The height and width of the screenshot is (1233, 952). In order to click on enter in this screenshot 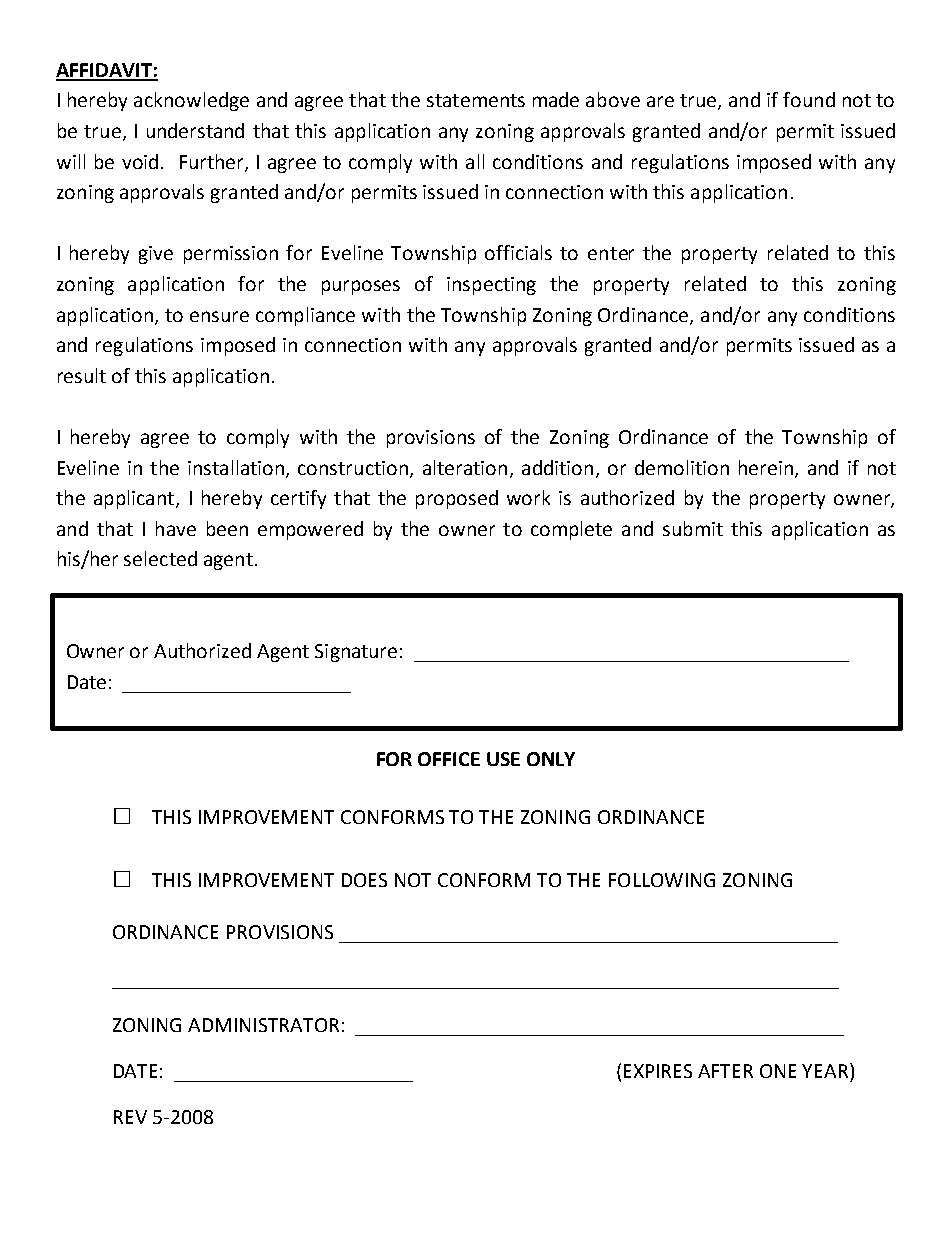, I will do `click(611, 253)`.
